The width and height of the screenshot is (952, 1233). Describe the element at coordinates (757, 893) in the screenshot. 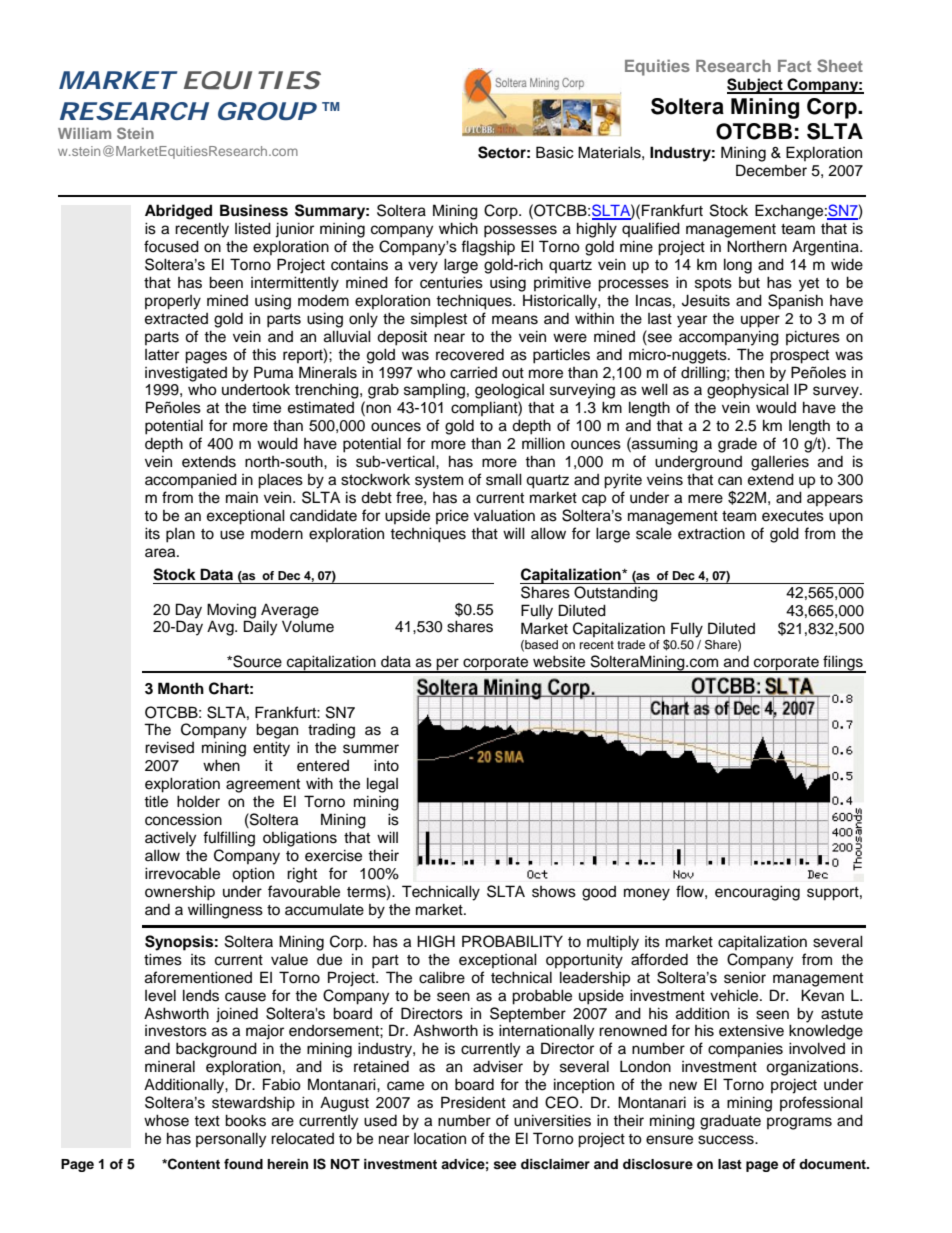

I see `encouraging` at that location.
